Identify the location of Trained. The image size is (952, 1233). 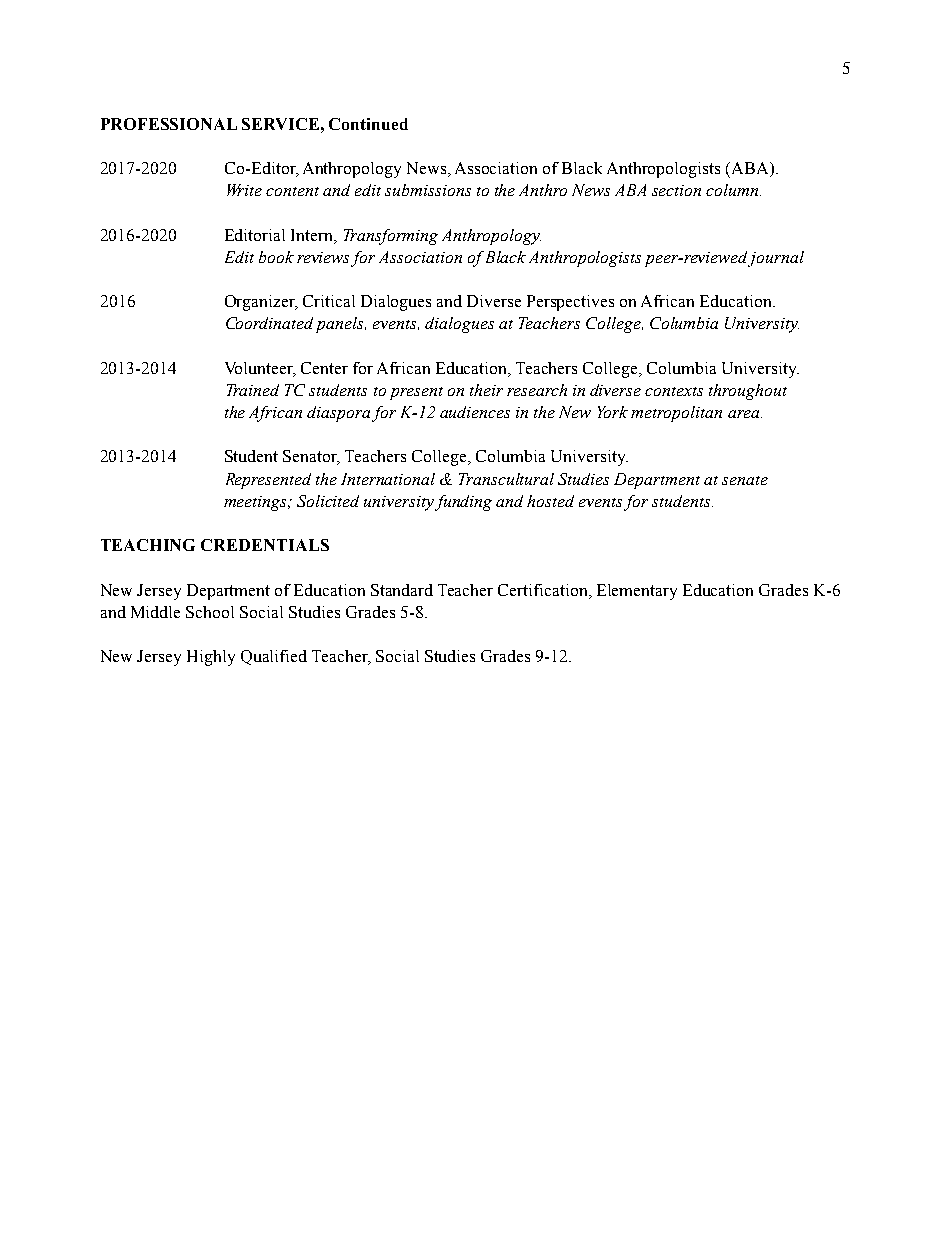
(253, 390).
